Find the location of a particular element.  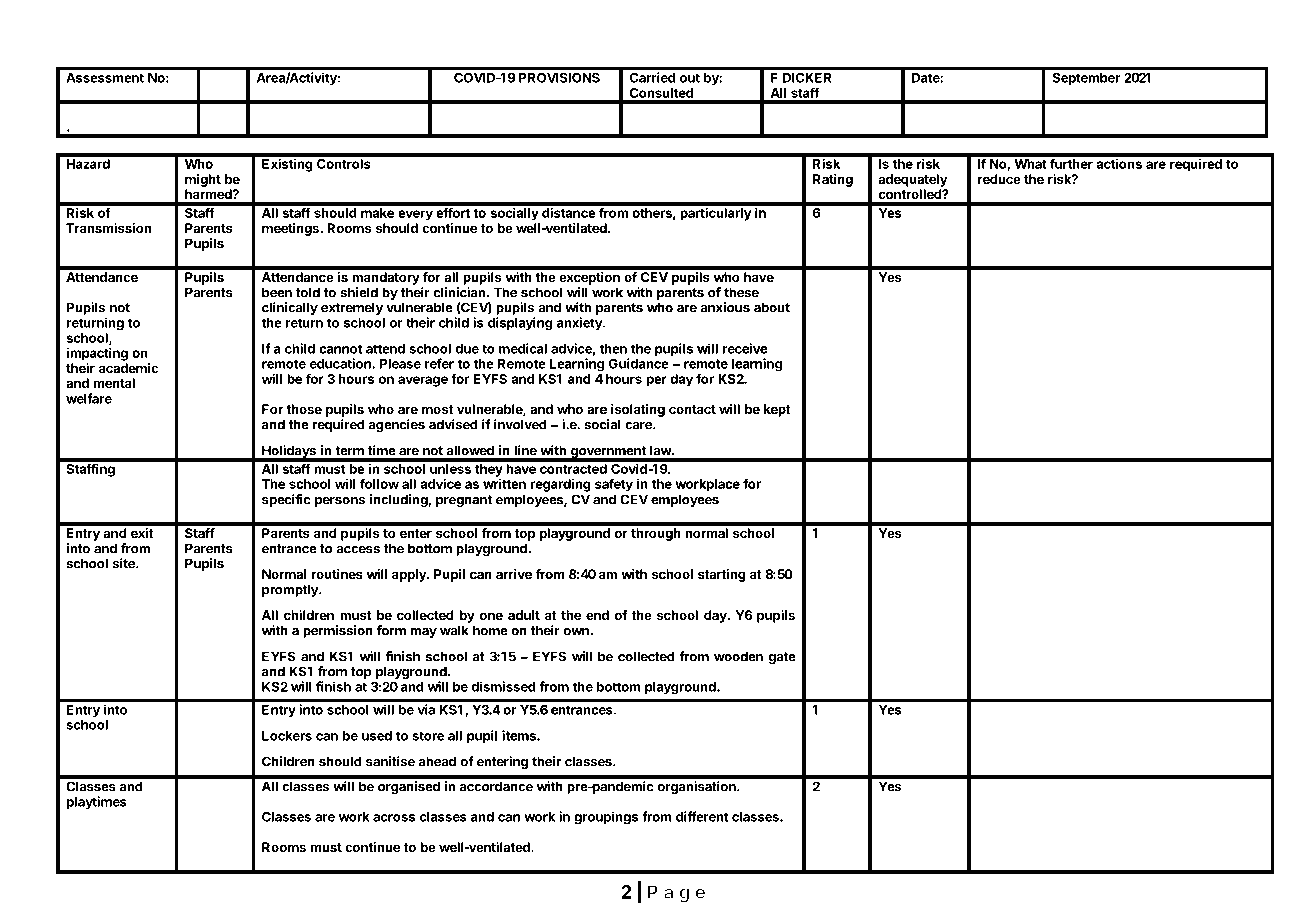

Lockers is located at coordinates (287, 736).
